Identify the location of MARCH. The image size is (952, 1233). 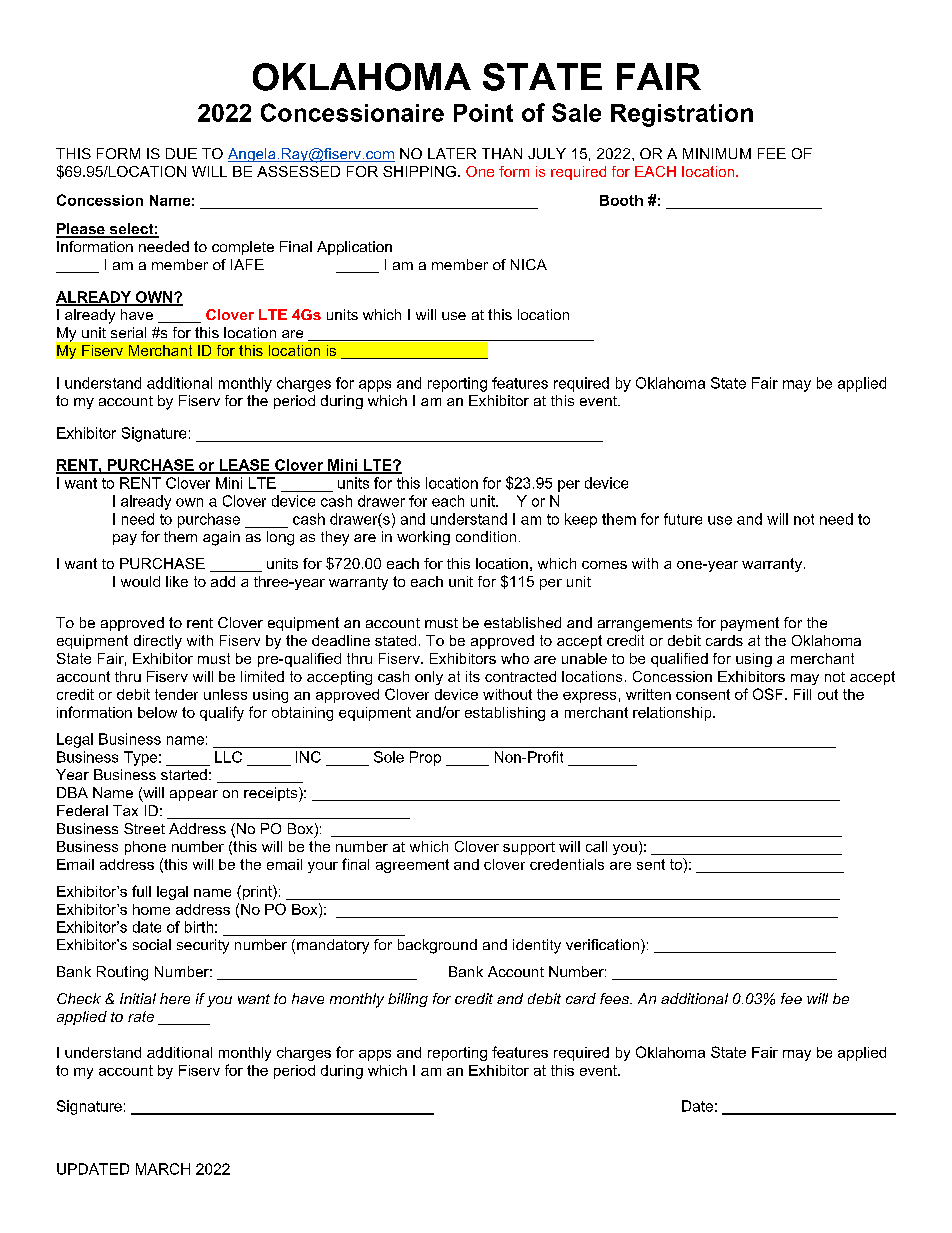
(163, 1169).
